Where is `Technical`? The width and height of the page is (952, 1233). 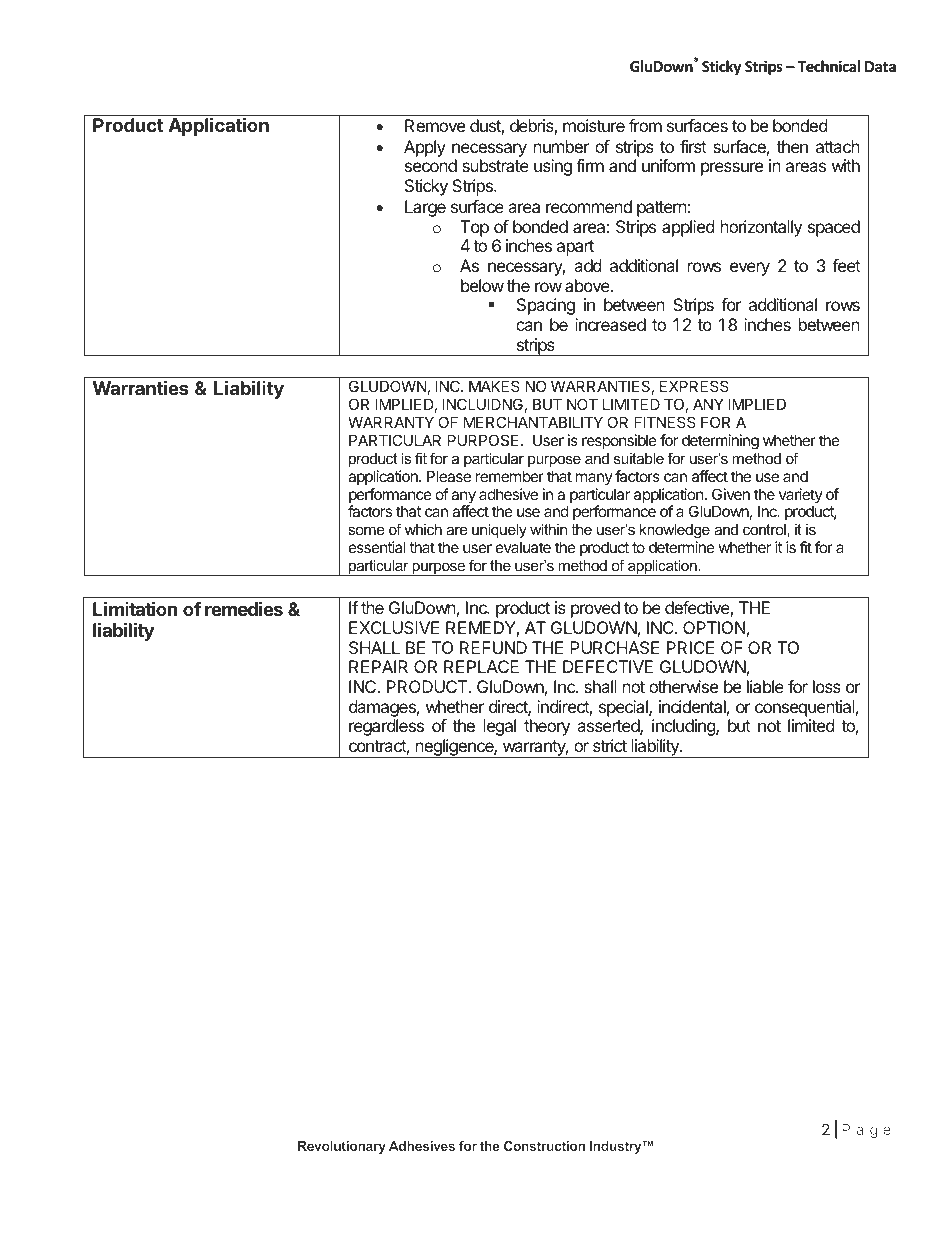
Technical is located at coordinates (828, 66).
